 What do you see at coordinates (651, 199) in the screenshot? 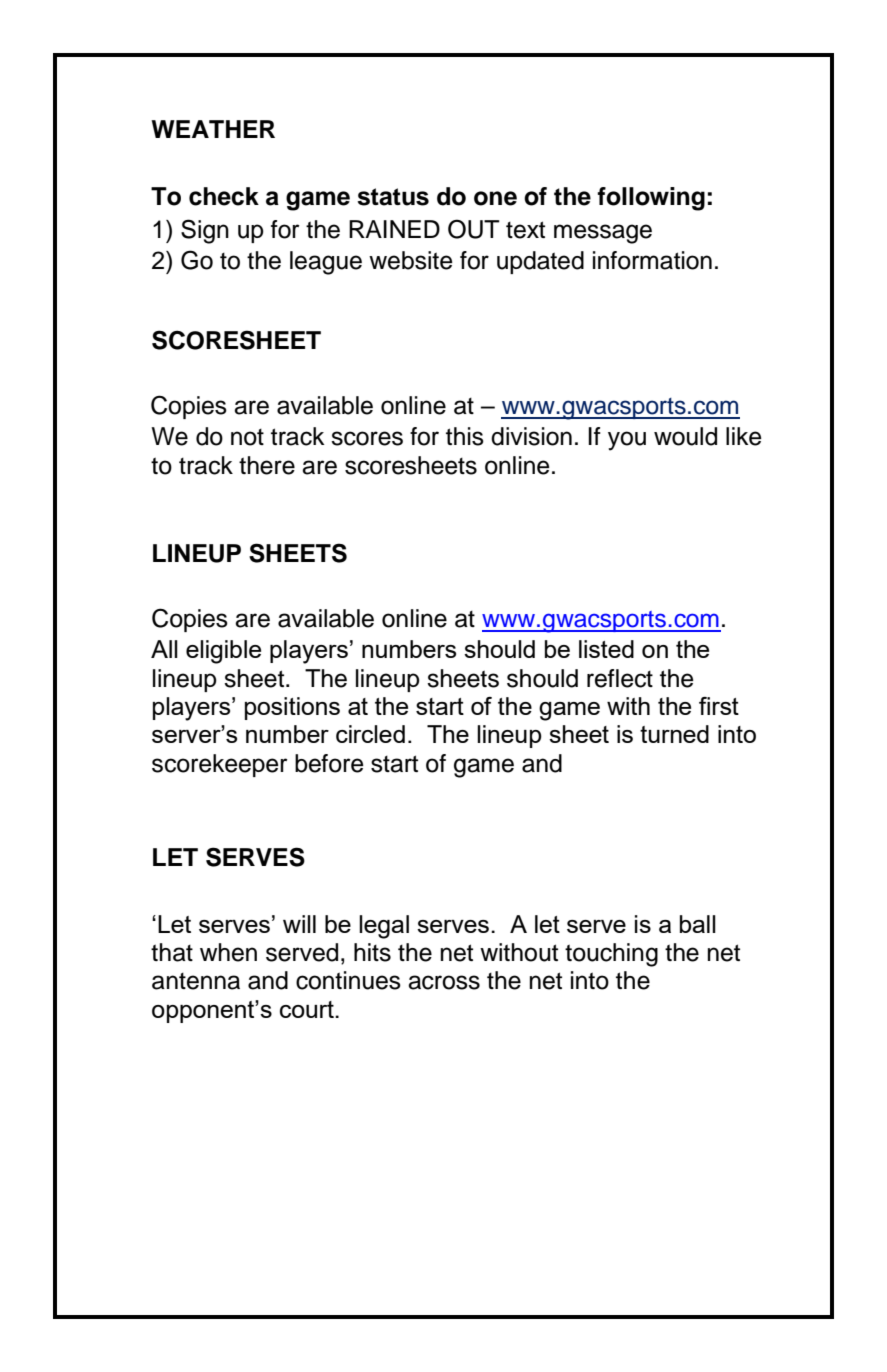
I see `following` at bounding box center [651, 199].
